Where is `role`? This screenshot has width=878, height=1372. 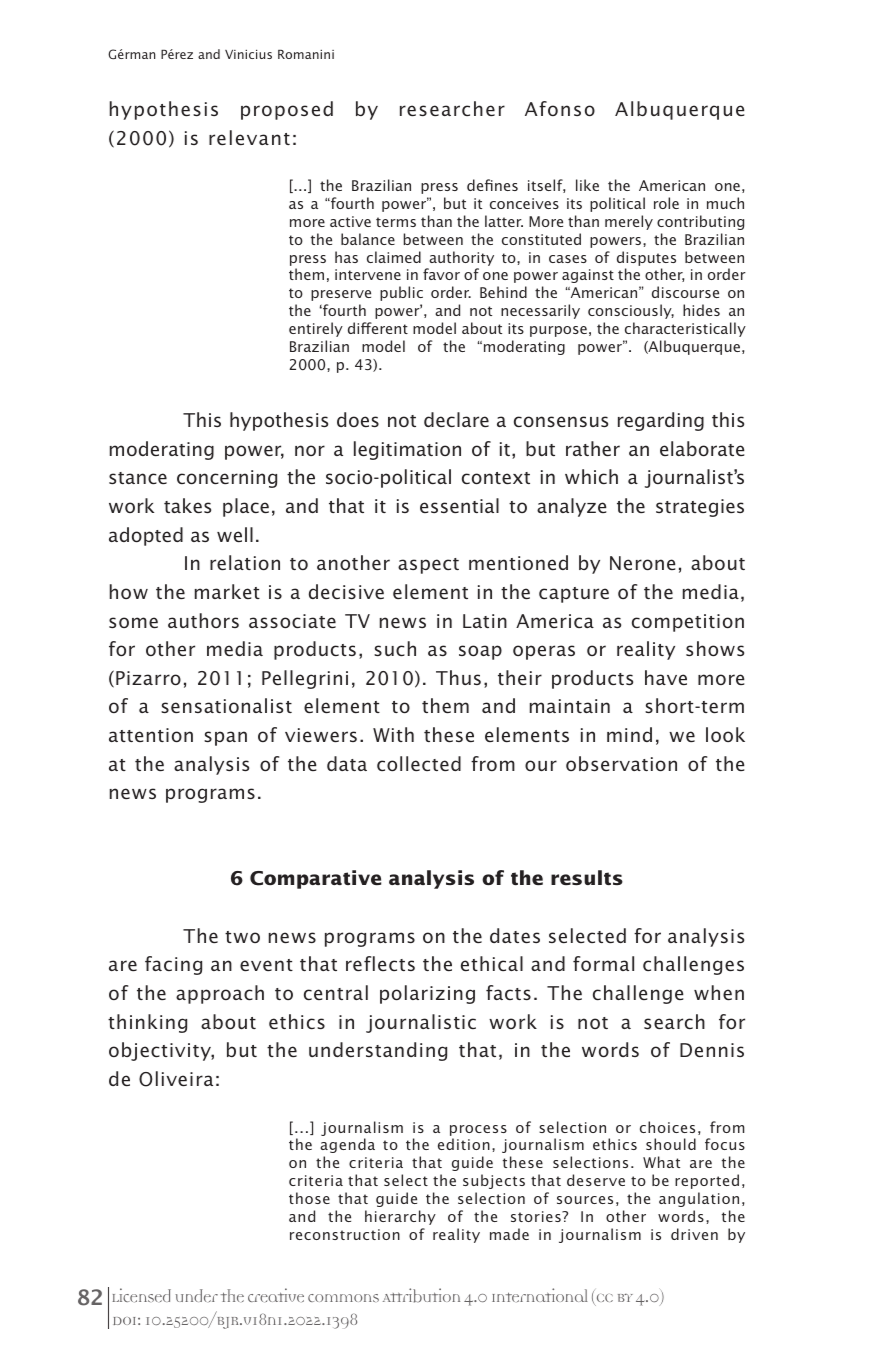 role is located at coordinates (666, 203).
